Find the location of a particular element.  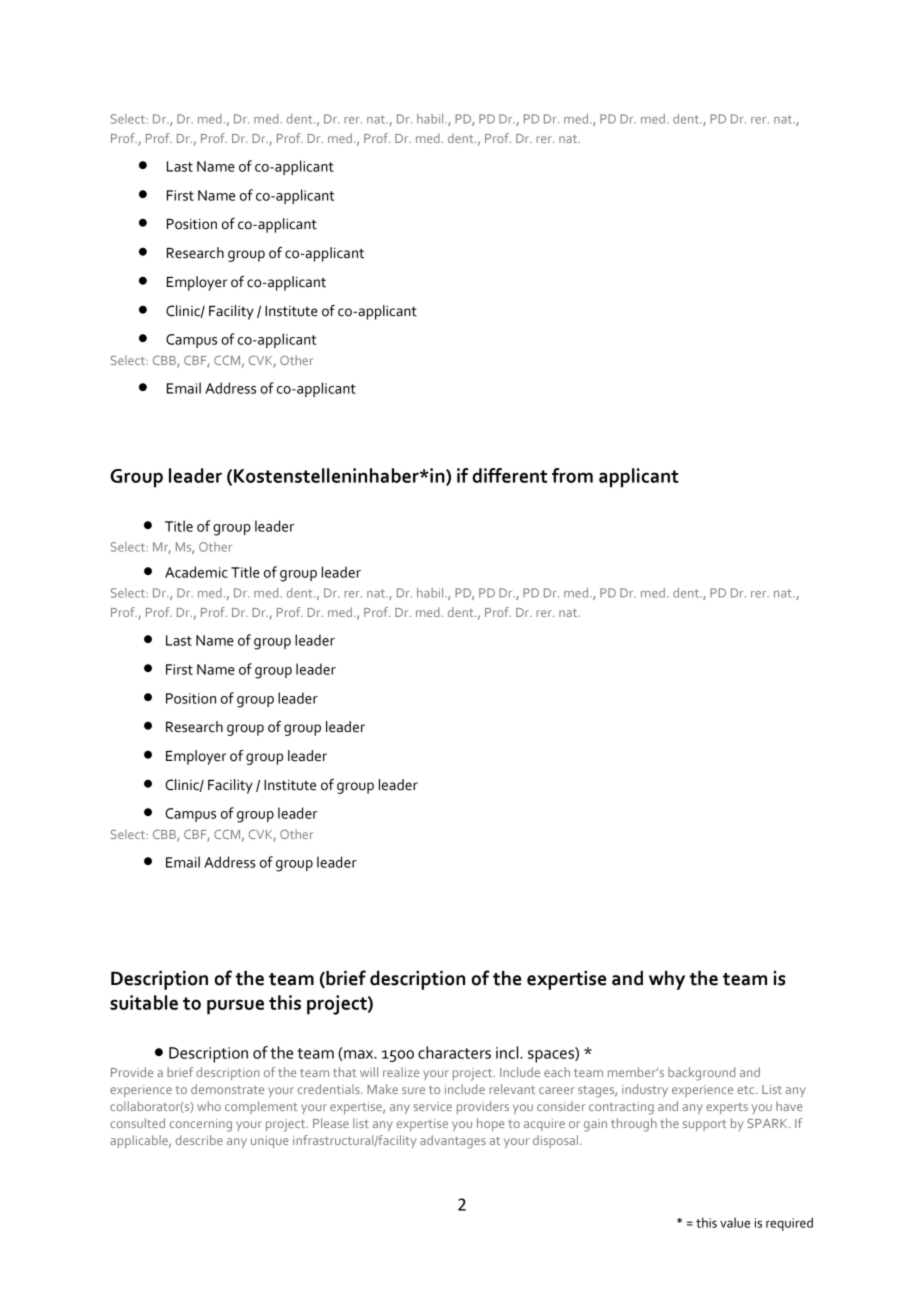

pursue is located at coordinates (235, 1007).
